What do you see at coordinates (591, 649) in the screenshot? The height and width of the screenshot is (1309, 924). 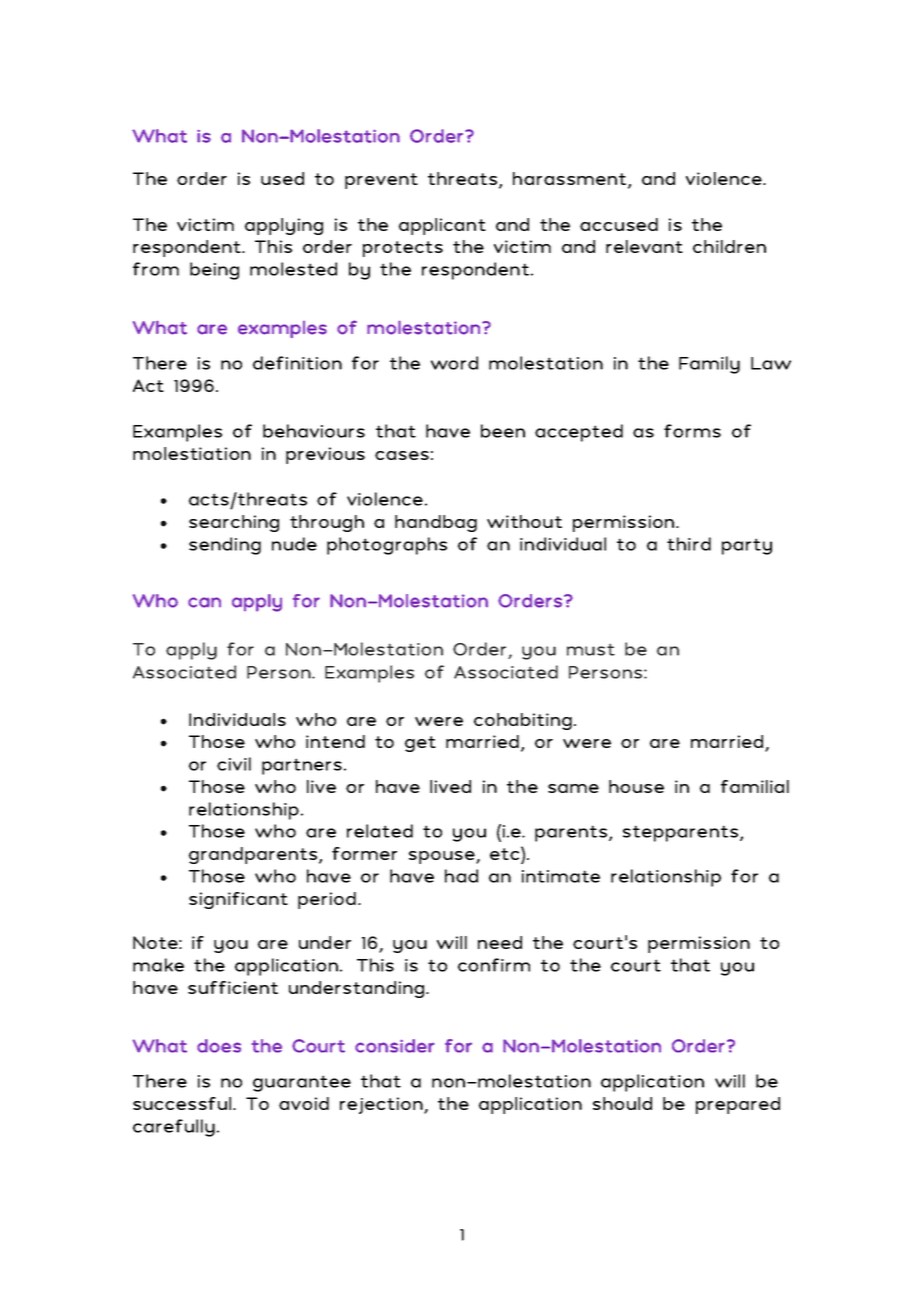 I see `must` at bounding box center [591, 649].
